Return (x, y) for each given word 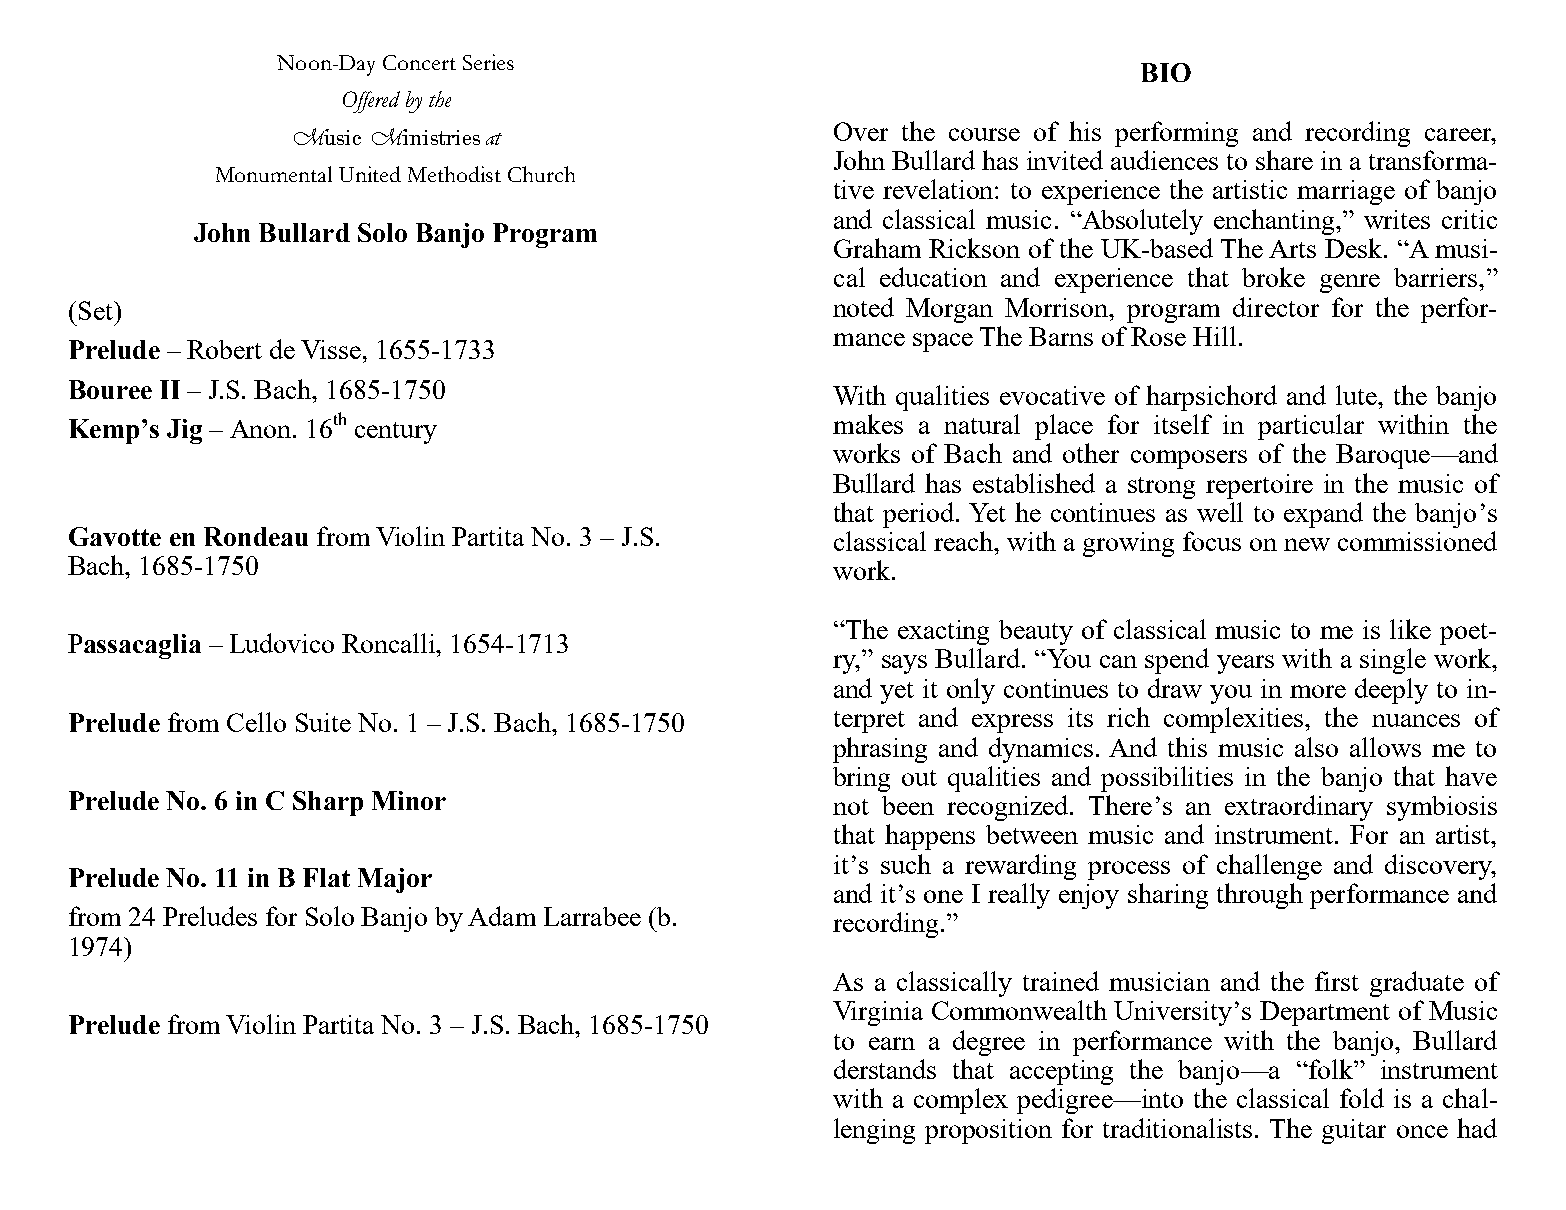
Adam (502, 916)
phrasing (880, 750)
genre (1350, 283)
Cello (256, 722)
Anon (262, 429)
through (1260, 896)
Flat (326, 877)
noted (863, 307)
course (984, 134)
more (1318, 691)
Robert (224, 349)
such (906, 864)
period (920, 515)
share (1284, 160)
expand (1323, 515)
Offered (371, 102)
